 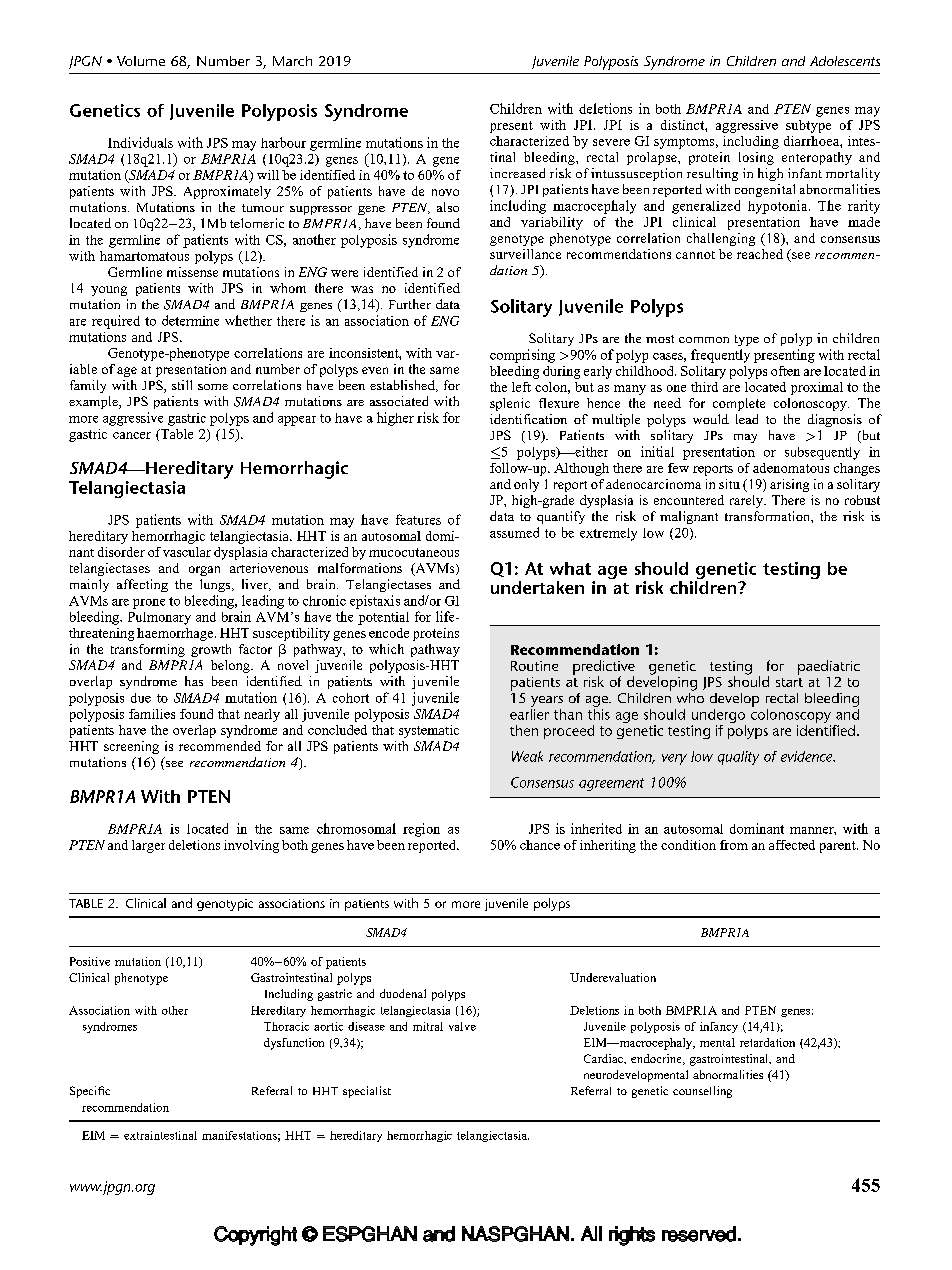 What do you see at coordinates (517, 173) in the image?
I see `increased` at bounding box center [517, 173].
